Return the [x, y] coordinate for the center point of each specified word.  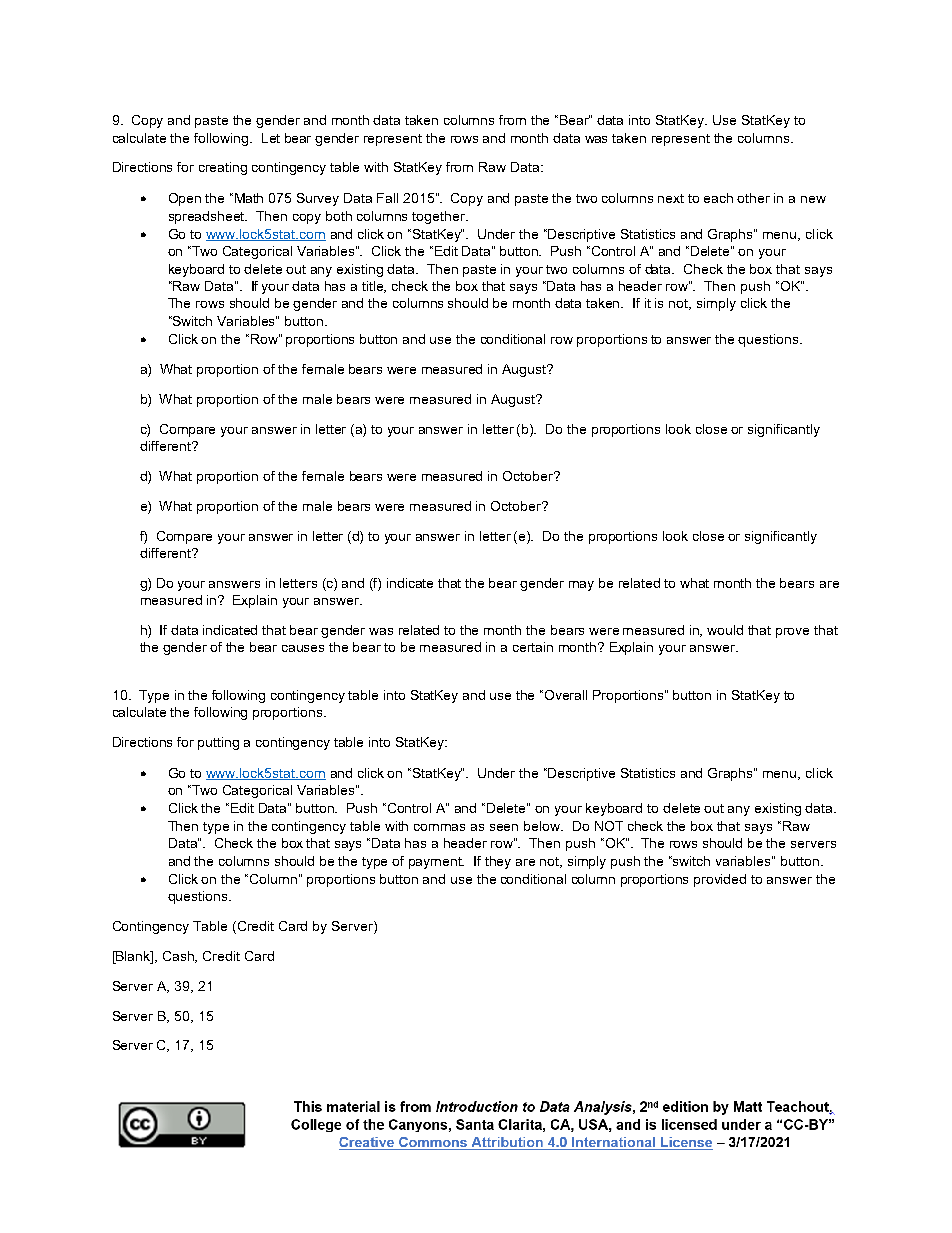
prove [792, 633]
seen [504, 827]
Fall [387, 198]
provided [720, 880]
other [753, 198]
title [374, 287]
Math [249, 198]
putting [218, 743]
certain [533, 647]
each [718, 198]
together [439, 217]
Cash [180, 957]
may [581, 586]
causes [303, 648]
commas [439, 827]
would [725, 630]
